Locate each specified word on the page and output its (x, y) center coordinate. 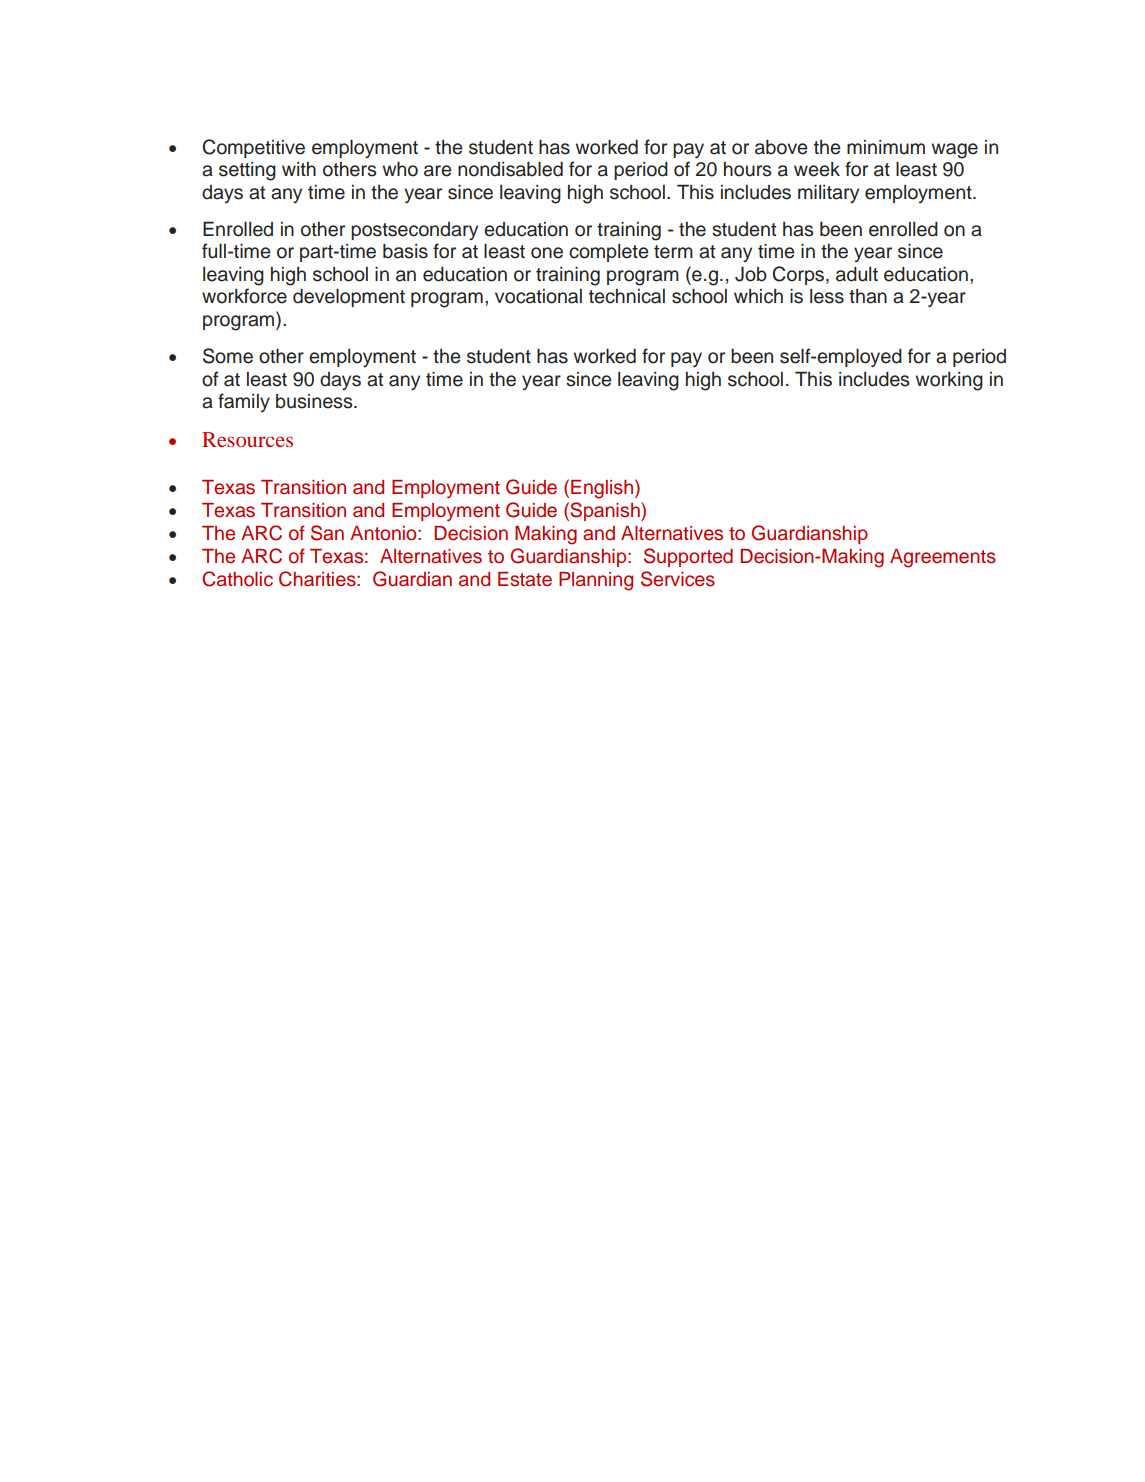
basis (405, 251)
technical (627, 296)
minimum (886, 147)
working (949, 381)
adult (857, 274)
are (438, 171)
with (299, 169)
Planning (596, 581)
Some (228, 356)
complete (609, 253)
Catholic (237, 579)
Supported (688, 557)
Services (678, 579)
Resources (247, 439)
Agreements (943, 558)
